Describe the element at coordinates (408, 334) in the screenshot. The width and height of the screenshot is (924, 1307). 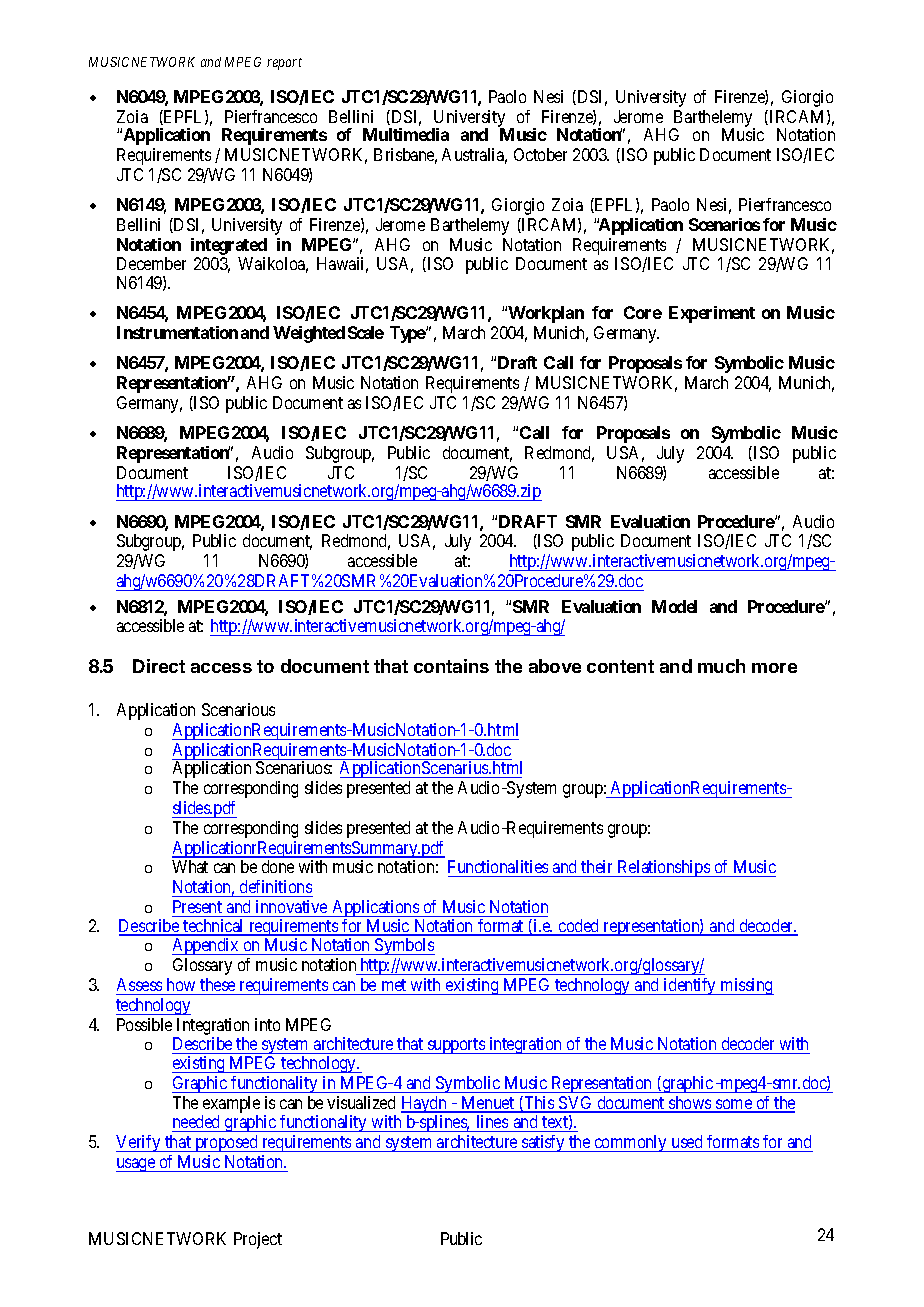
I see `Type` at that location.
